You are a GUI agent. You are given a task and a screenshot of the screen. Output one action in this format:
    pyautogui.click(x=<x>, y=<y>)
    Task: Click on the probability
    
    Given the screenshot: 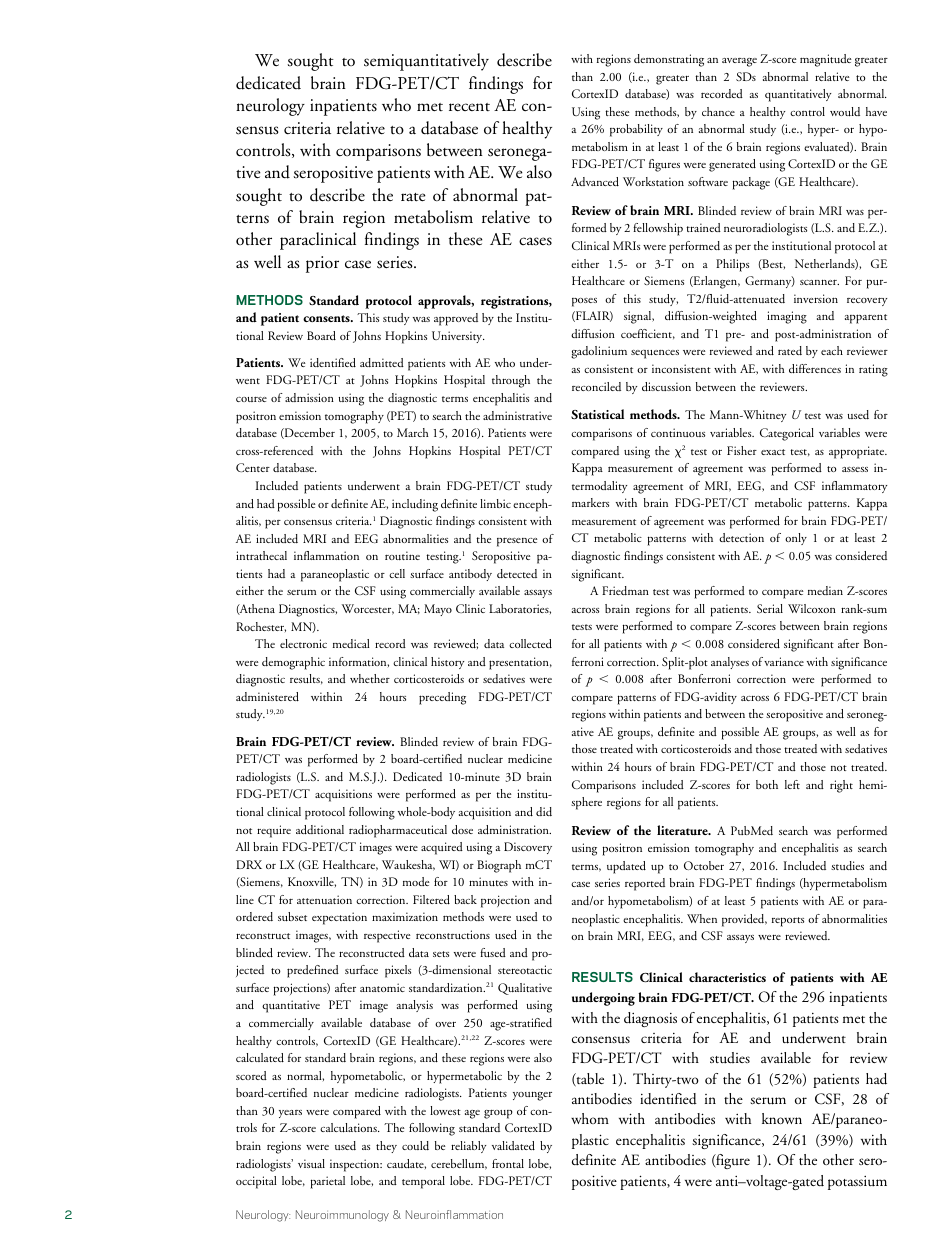 What is the action you would take?
    pyautogui.click(x=636, y=130)
